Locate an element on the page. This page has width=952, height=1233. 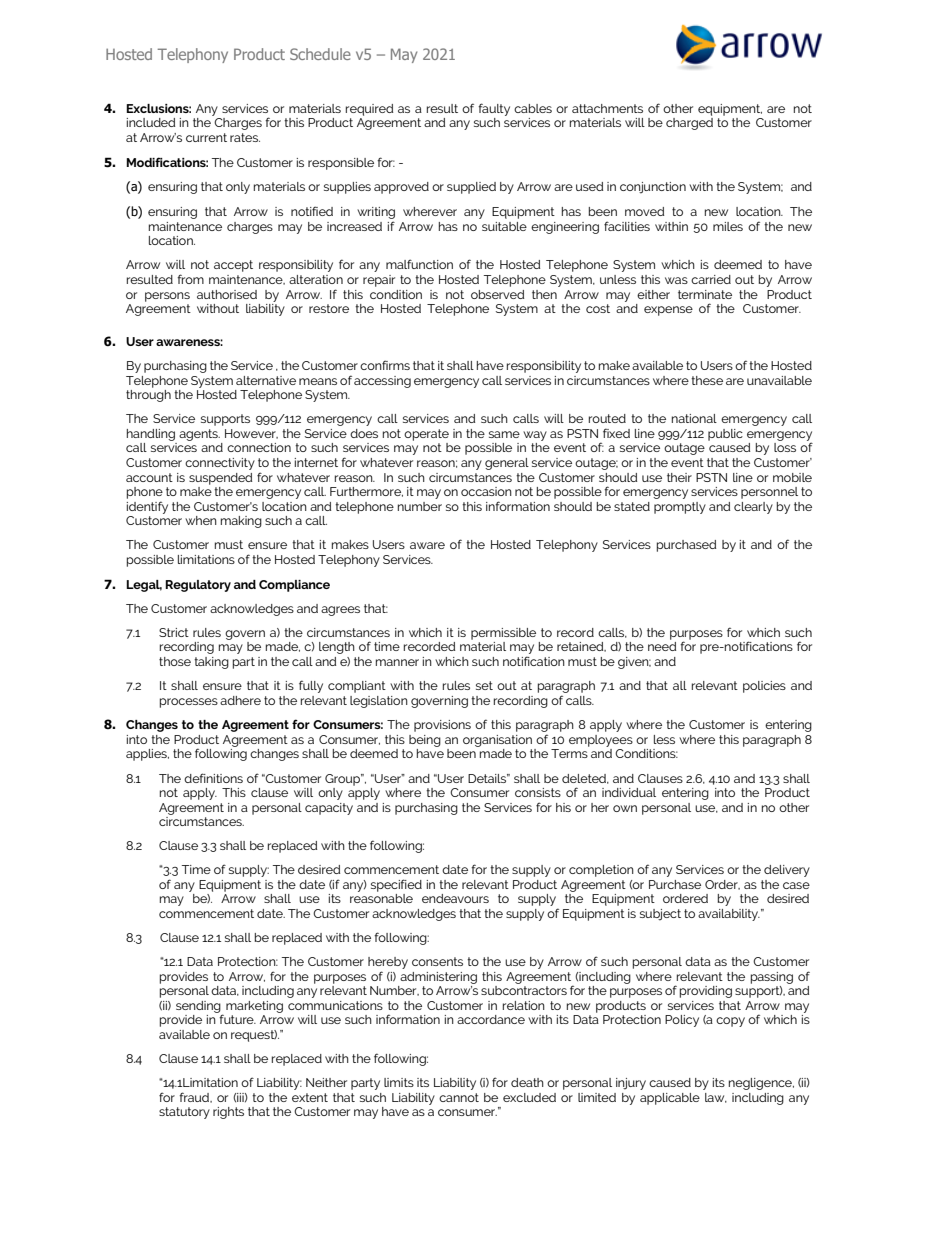
current is located at coordinates (206, 137).
